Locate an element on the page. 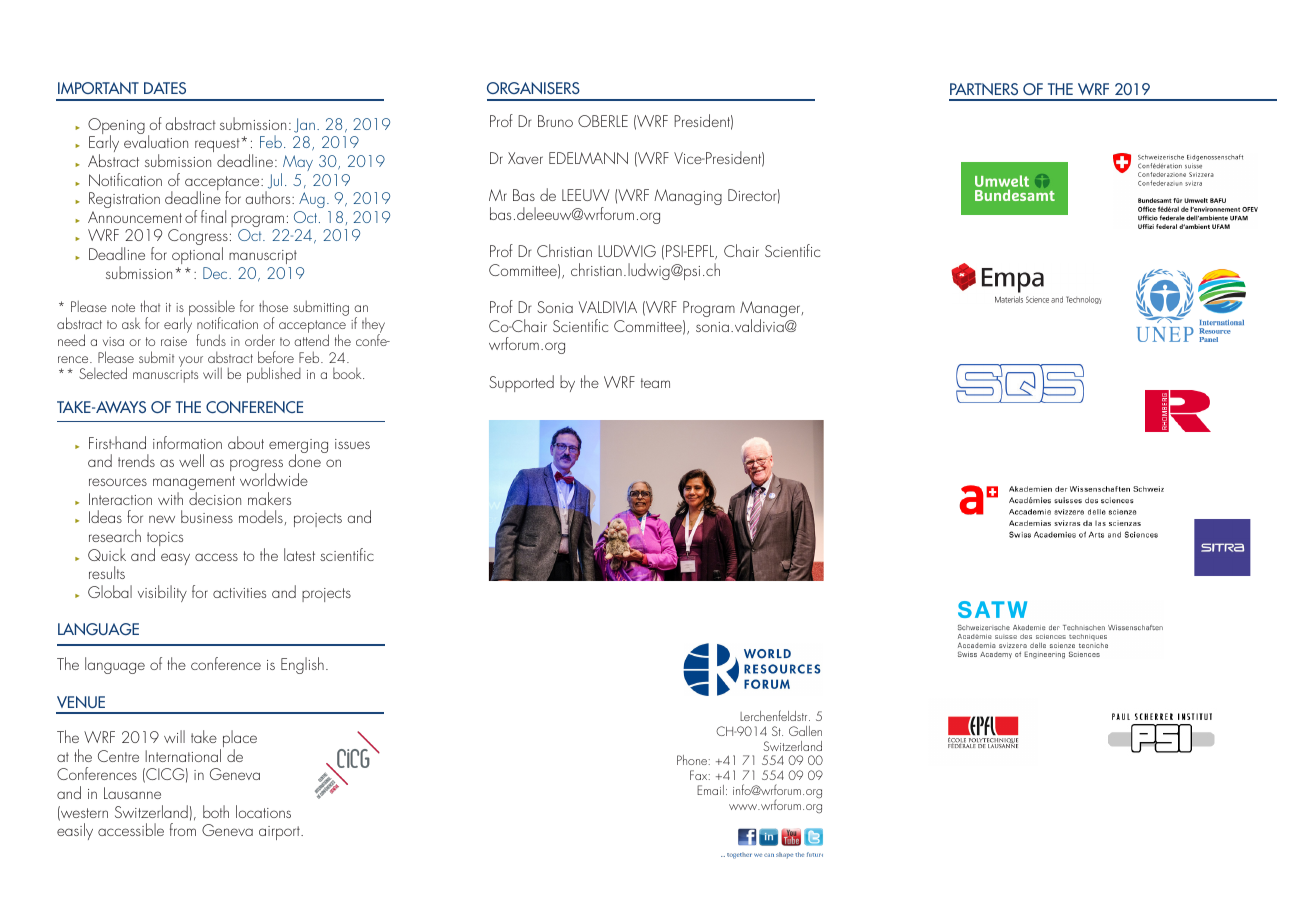 The height and width of the image is (924, 1308). from is located at coordinates (183, 829).
